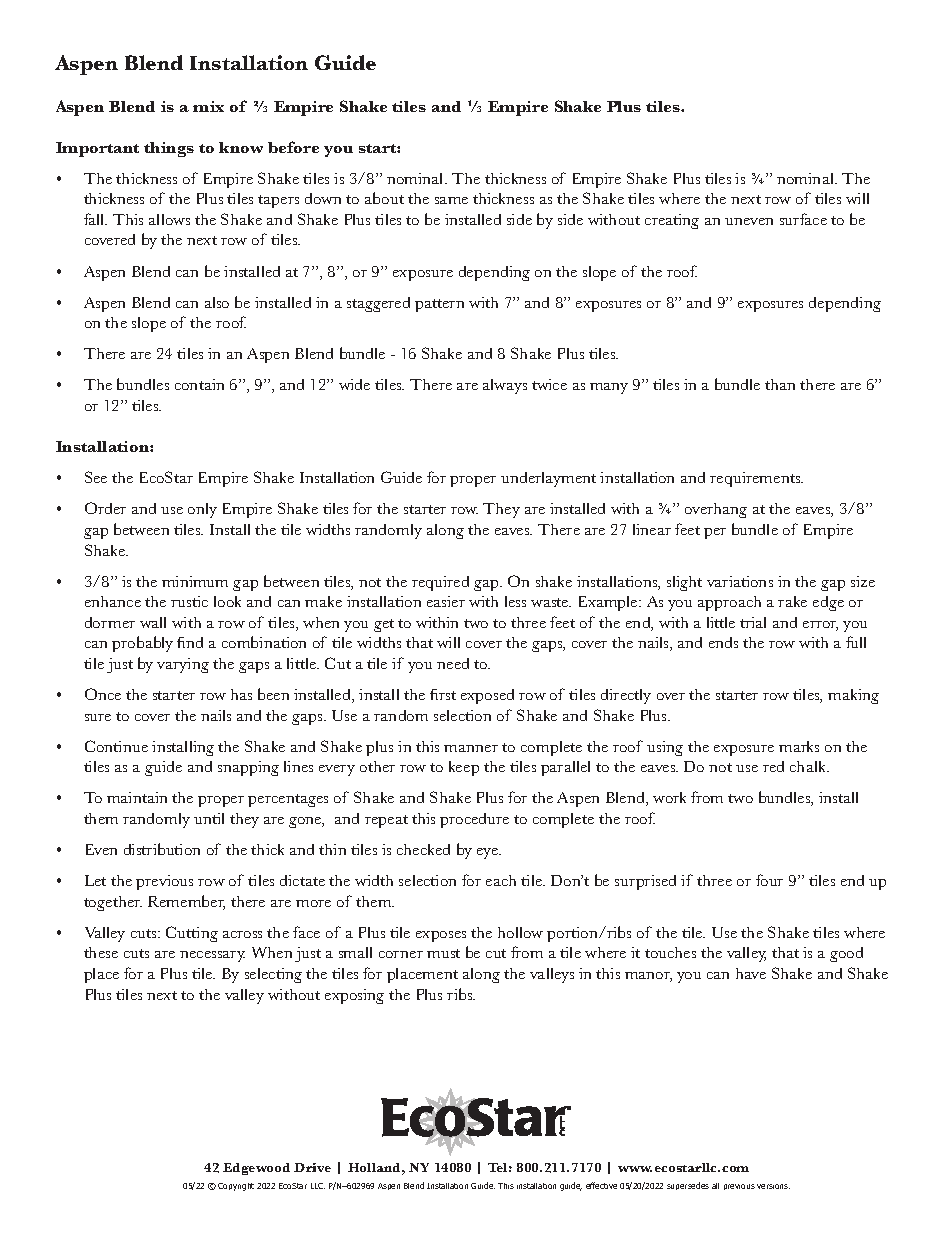 This screenshot has height=1233, width=952. I want to click on Copyright, so click(236, 1187).
